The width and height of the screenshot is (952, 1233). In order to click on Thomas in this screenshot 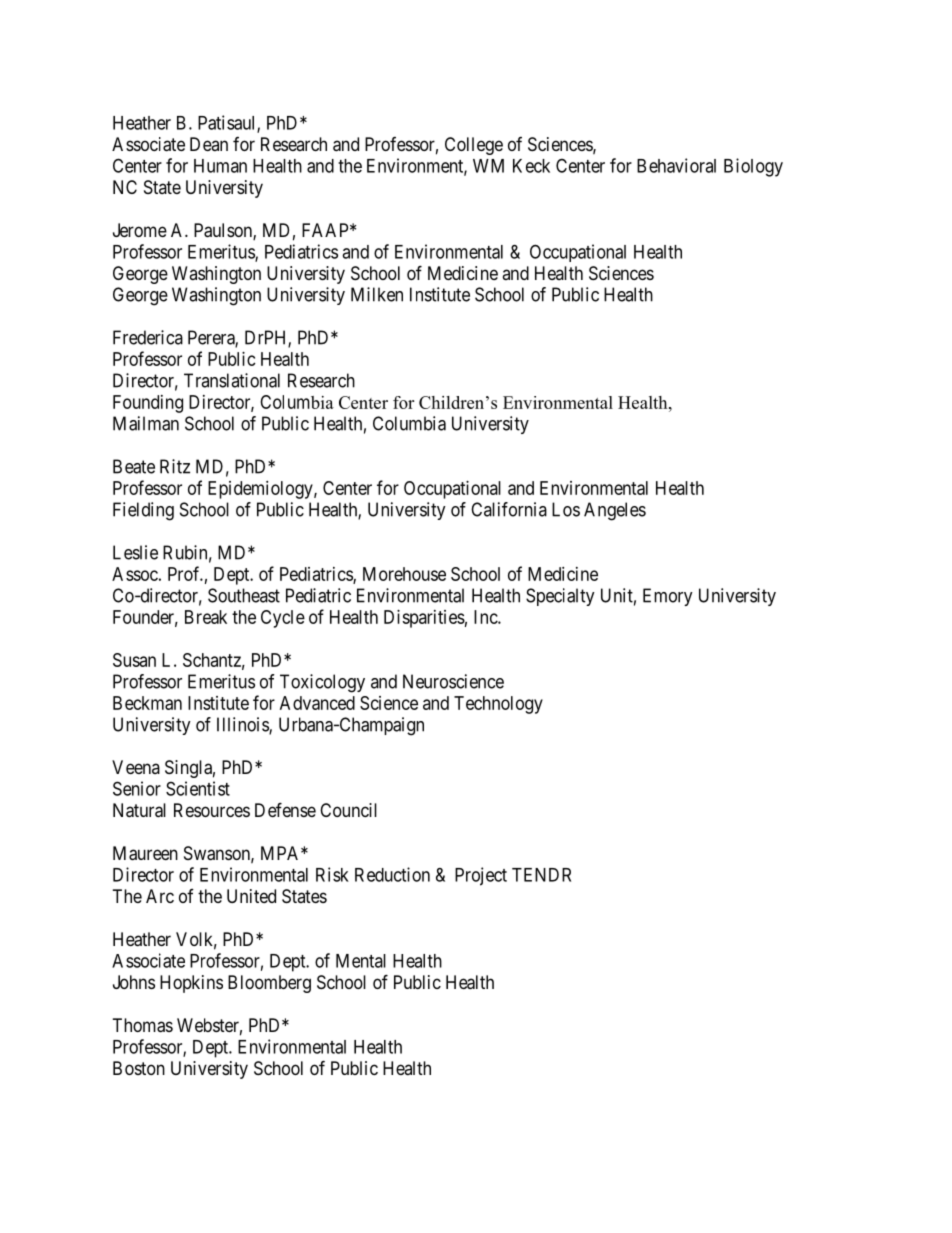, I will do `click(143, 1025)`.
